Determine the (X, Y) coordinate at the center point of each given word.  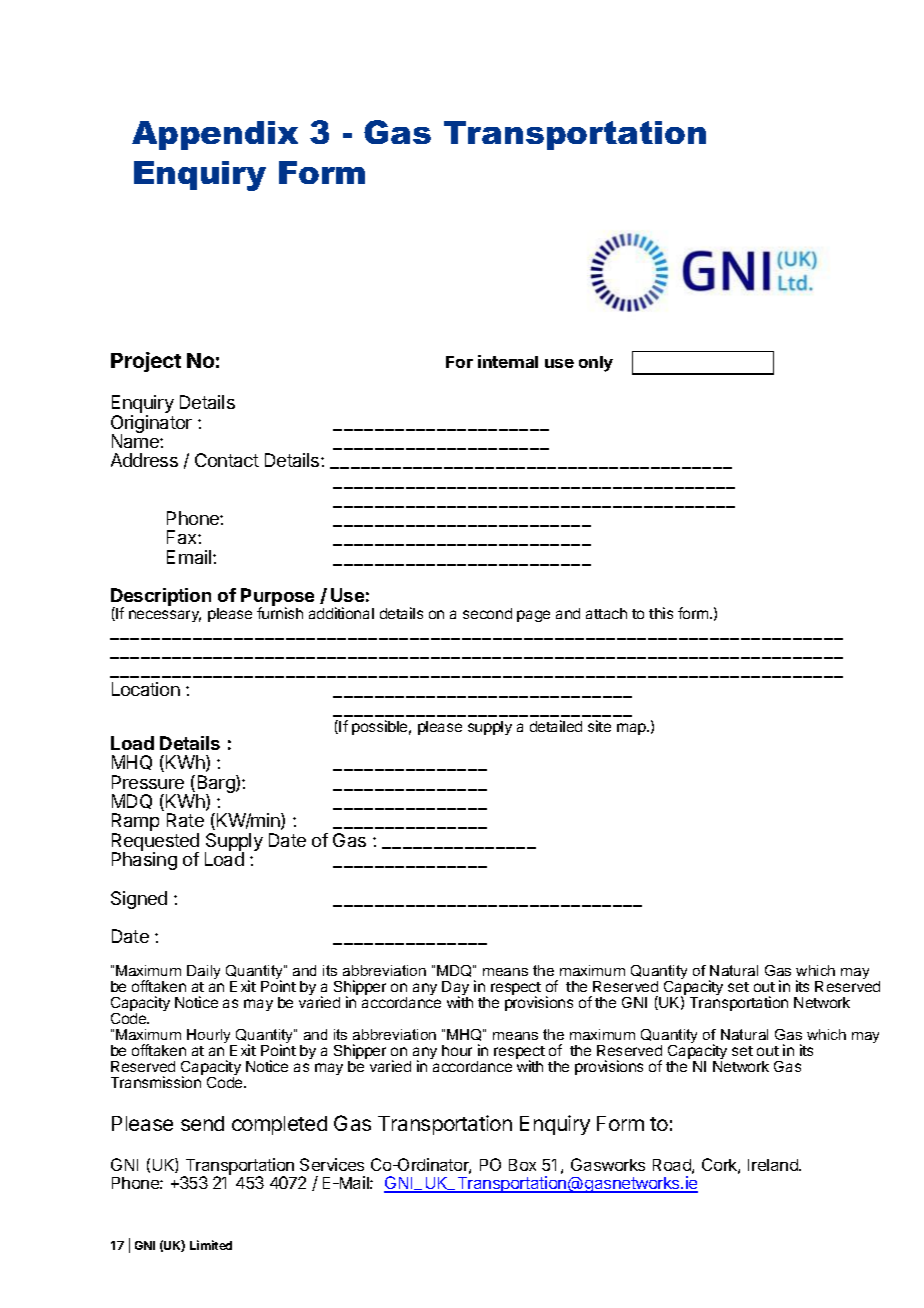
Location (146, 689)
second (487, 613)
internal (508, 361)
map (632, 729)
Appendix (215, 135)
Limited (211, 1245)
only (596, 364)
